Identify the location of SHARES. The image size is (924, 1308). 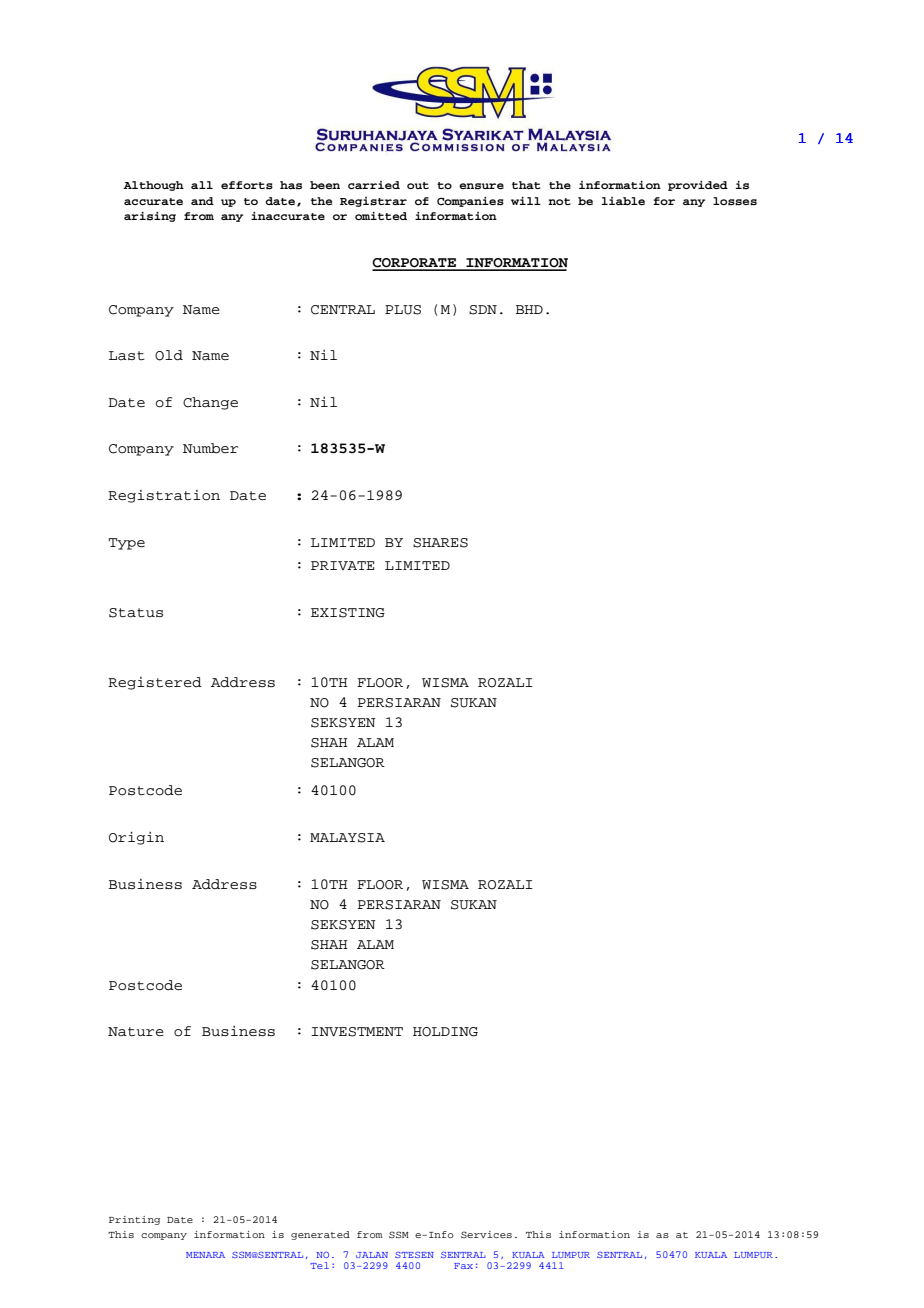
(440, 543).
